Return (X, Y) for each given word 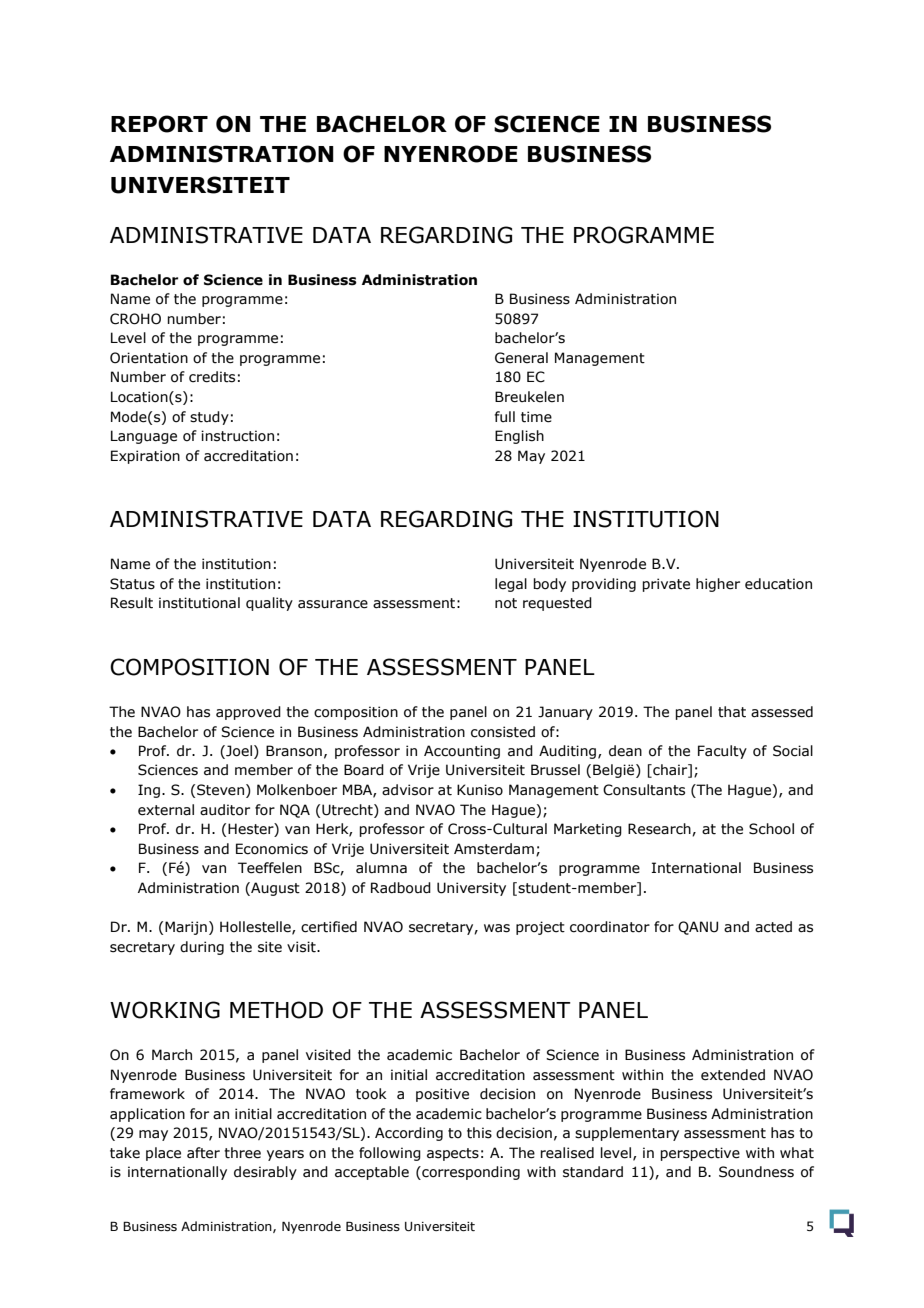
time (536, 417)
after (203, 1153)
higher (718, 585)
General (521, 358)
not (506, 603)
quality (269, 604)
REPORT (159, 124)
